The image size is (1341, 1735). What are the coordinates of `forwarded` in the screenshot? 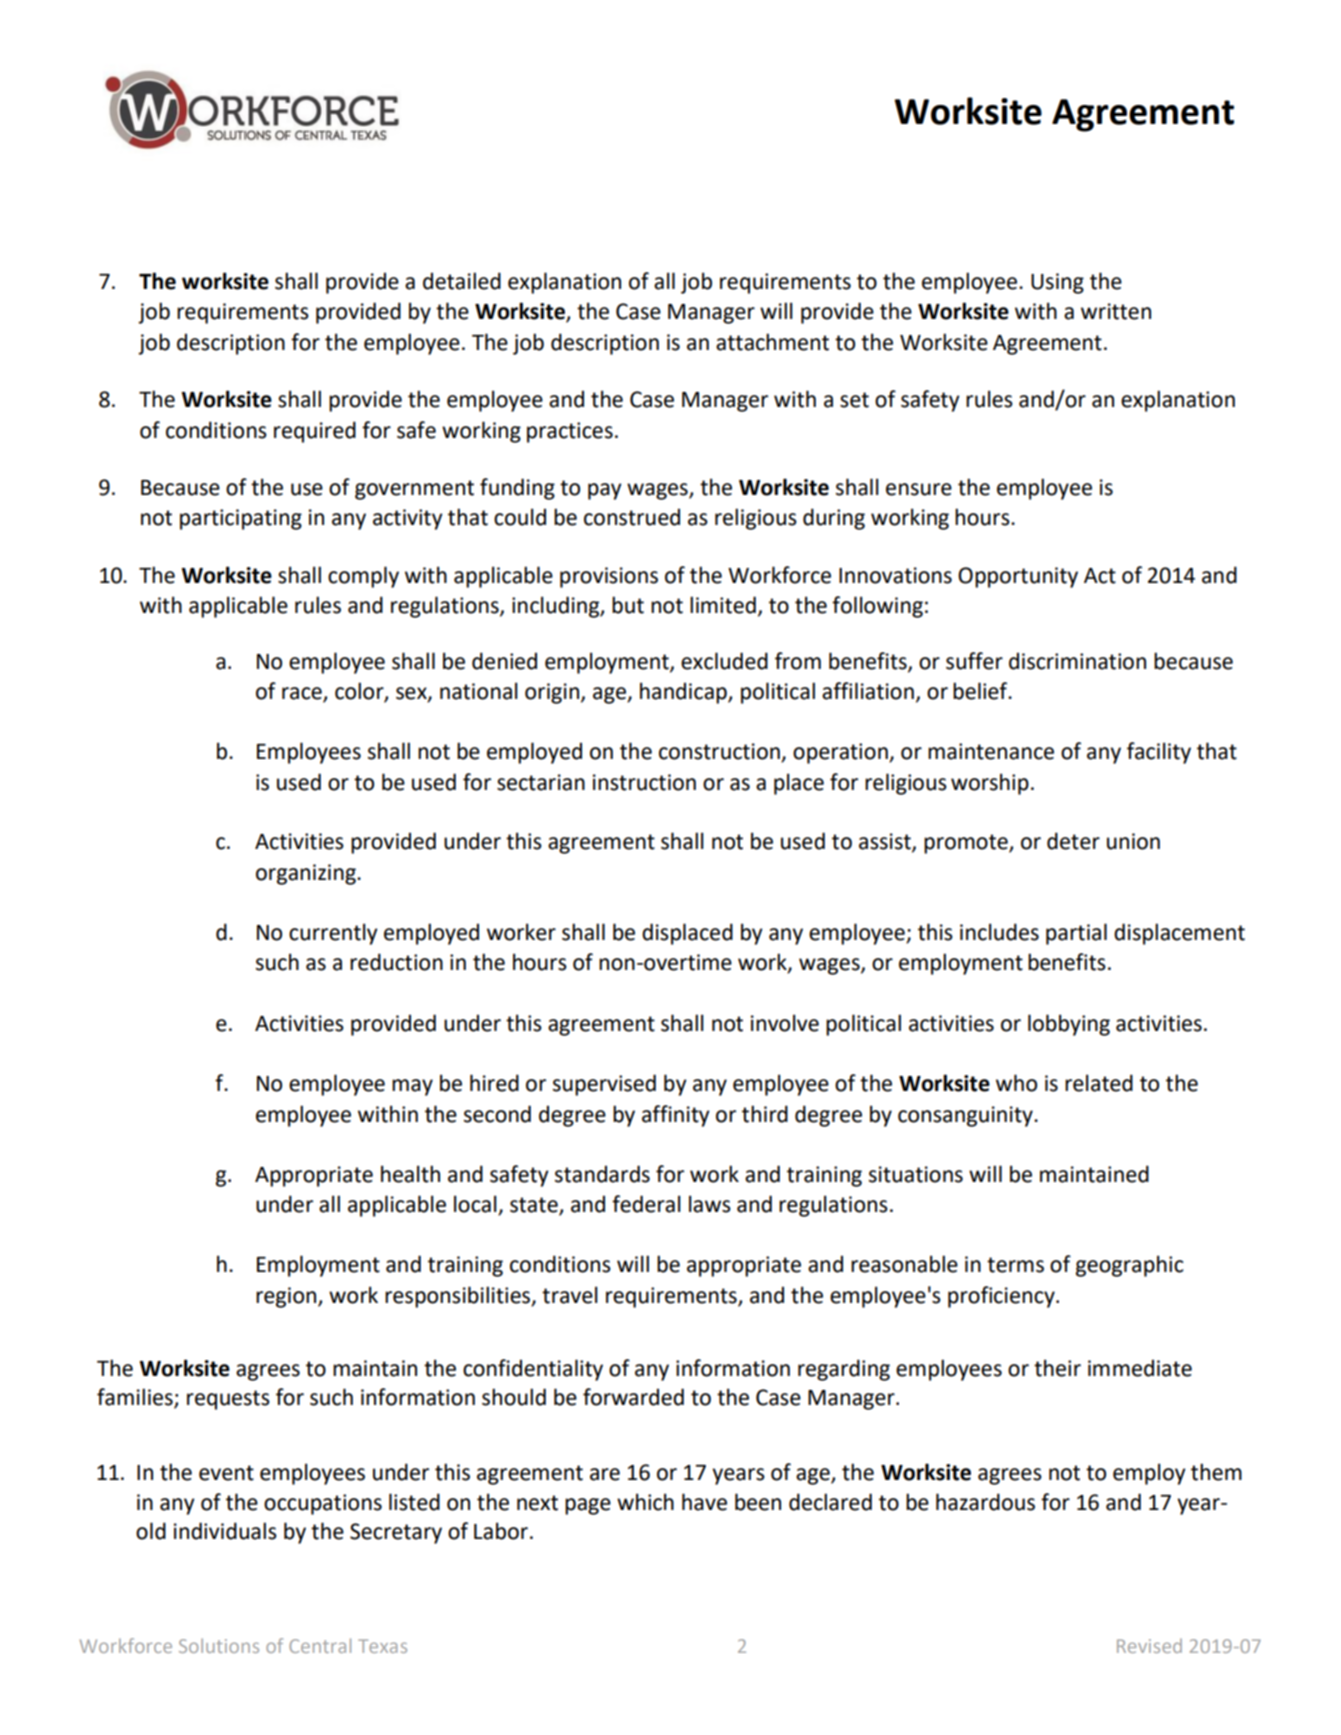 It's located at (633, 1397).
